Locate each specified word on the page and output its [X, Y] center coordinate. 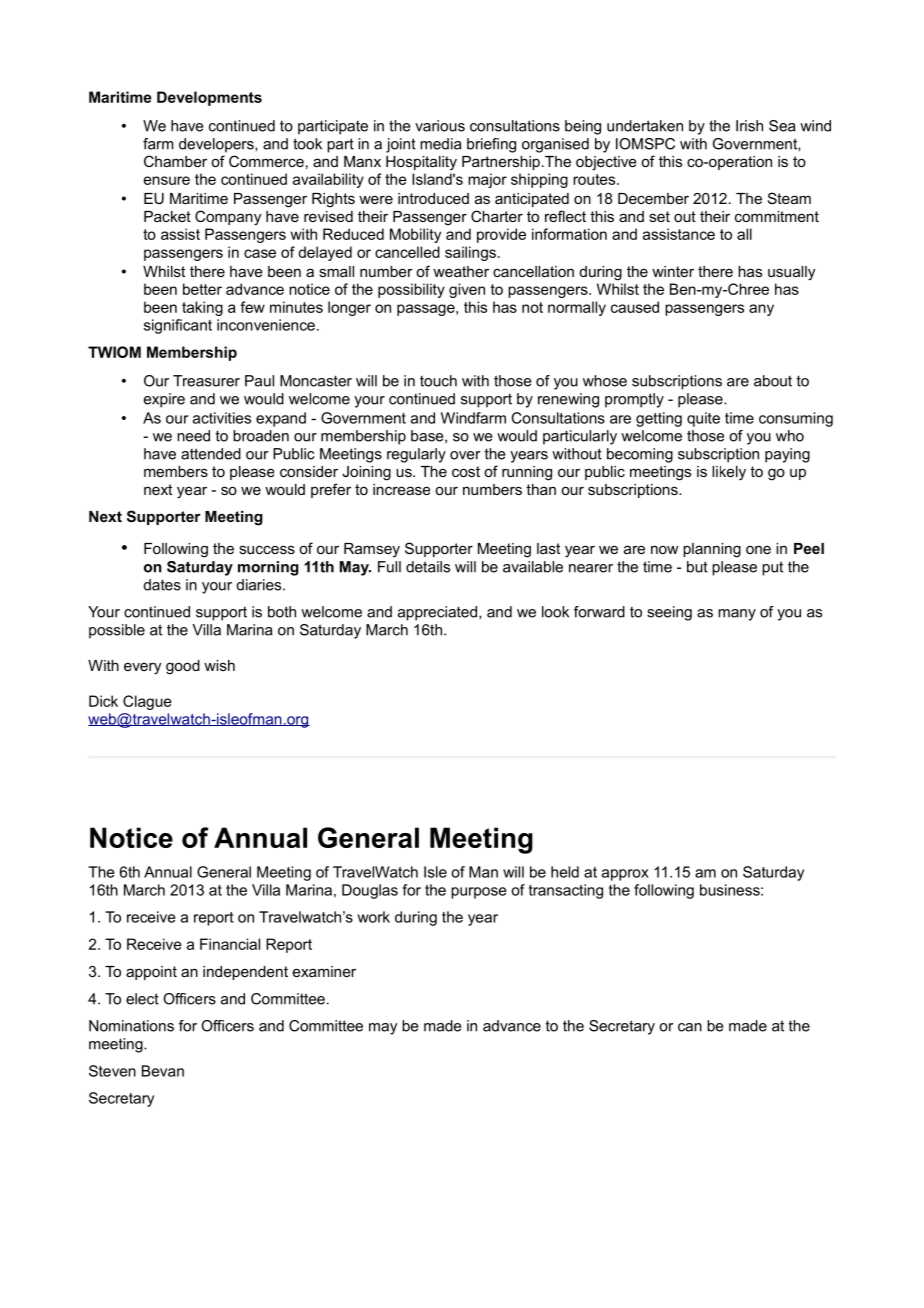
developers [217, 145]
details [428, 567]
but [697, 567]
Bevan [163, 1071]
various [440, 126]
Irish [749, 126]
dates [162, 585]
